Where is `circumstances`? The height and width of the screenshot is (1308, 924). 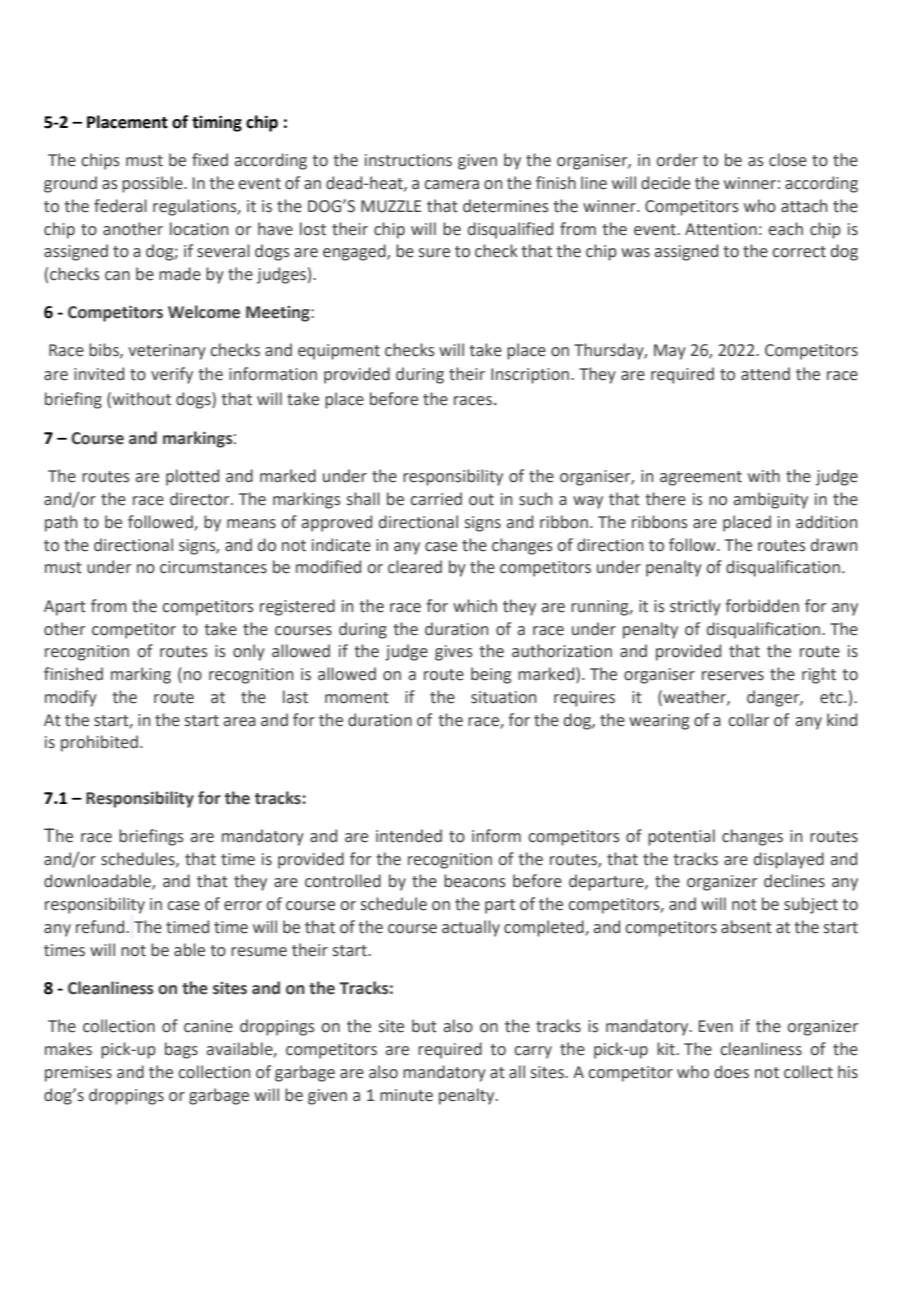 circumstances is located at coordinates (213, 567).
